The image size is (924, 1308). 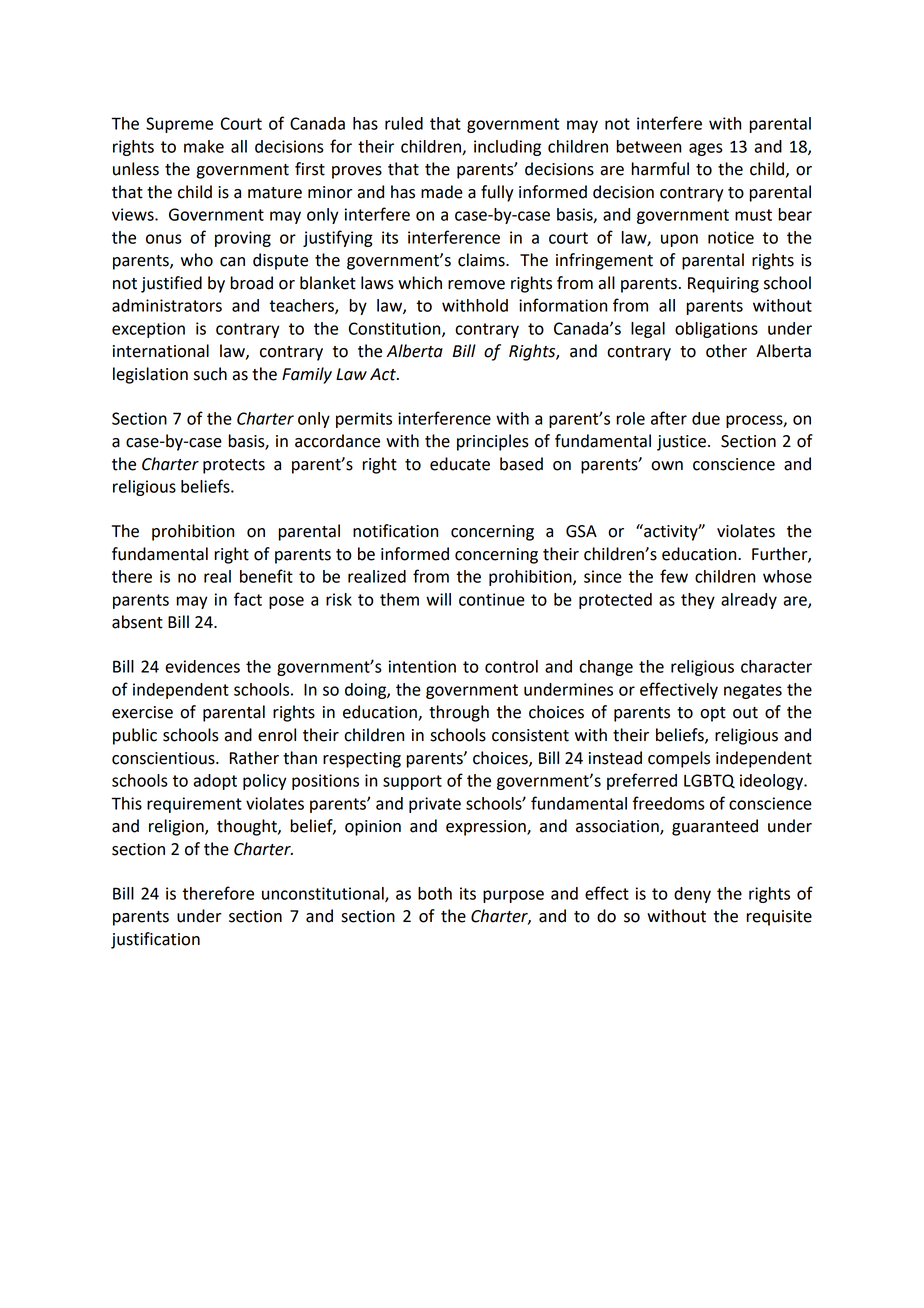 What do you see at coordinates (142, 712) in the document?
I see `exercise` at bounding box center [142, 712].
